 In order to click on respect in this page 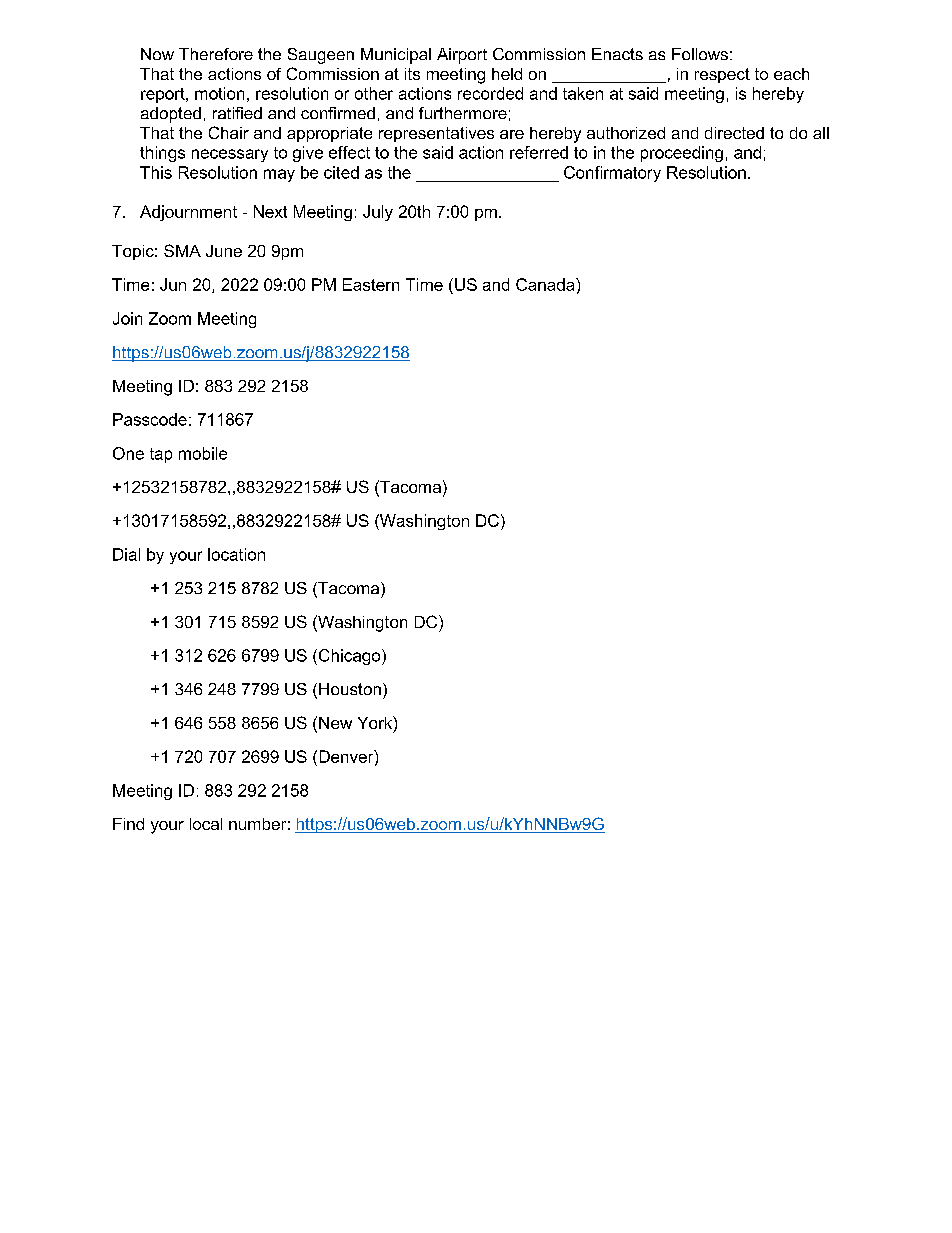, I will do `click(722, 75)`.
